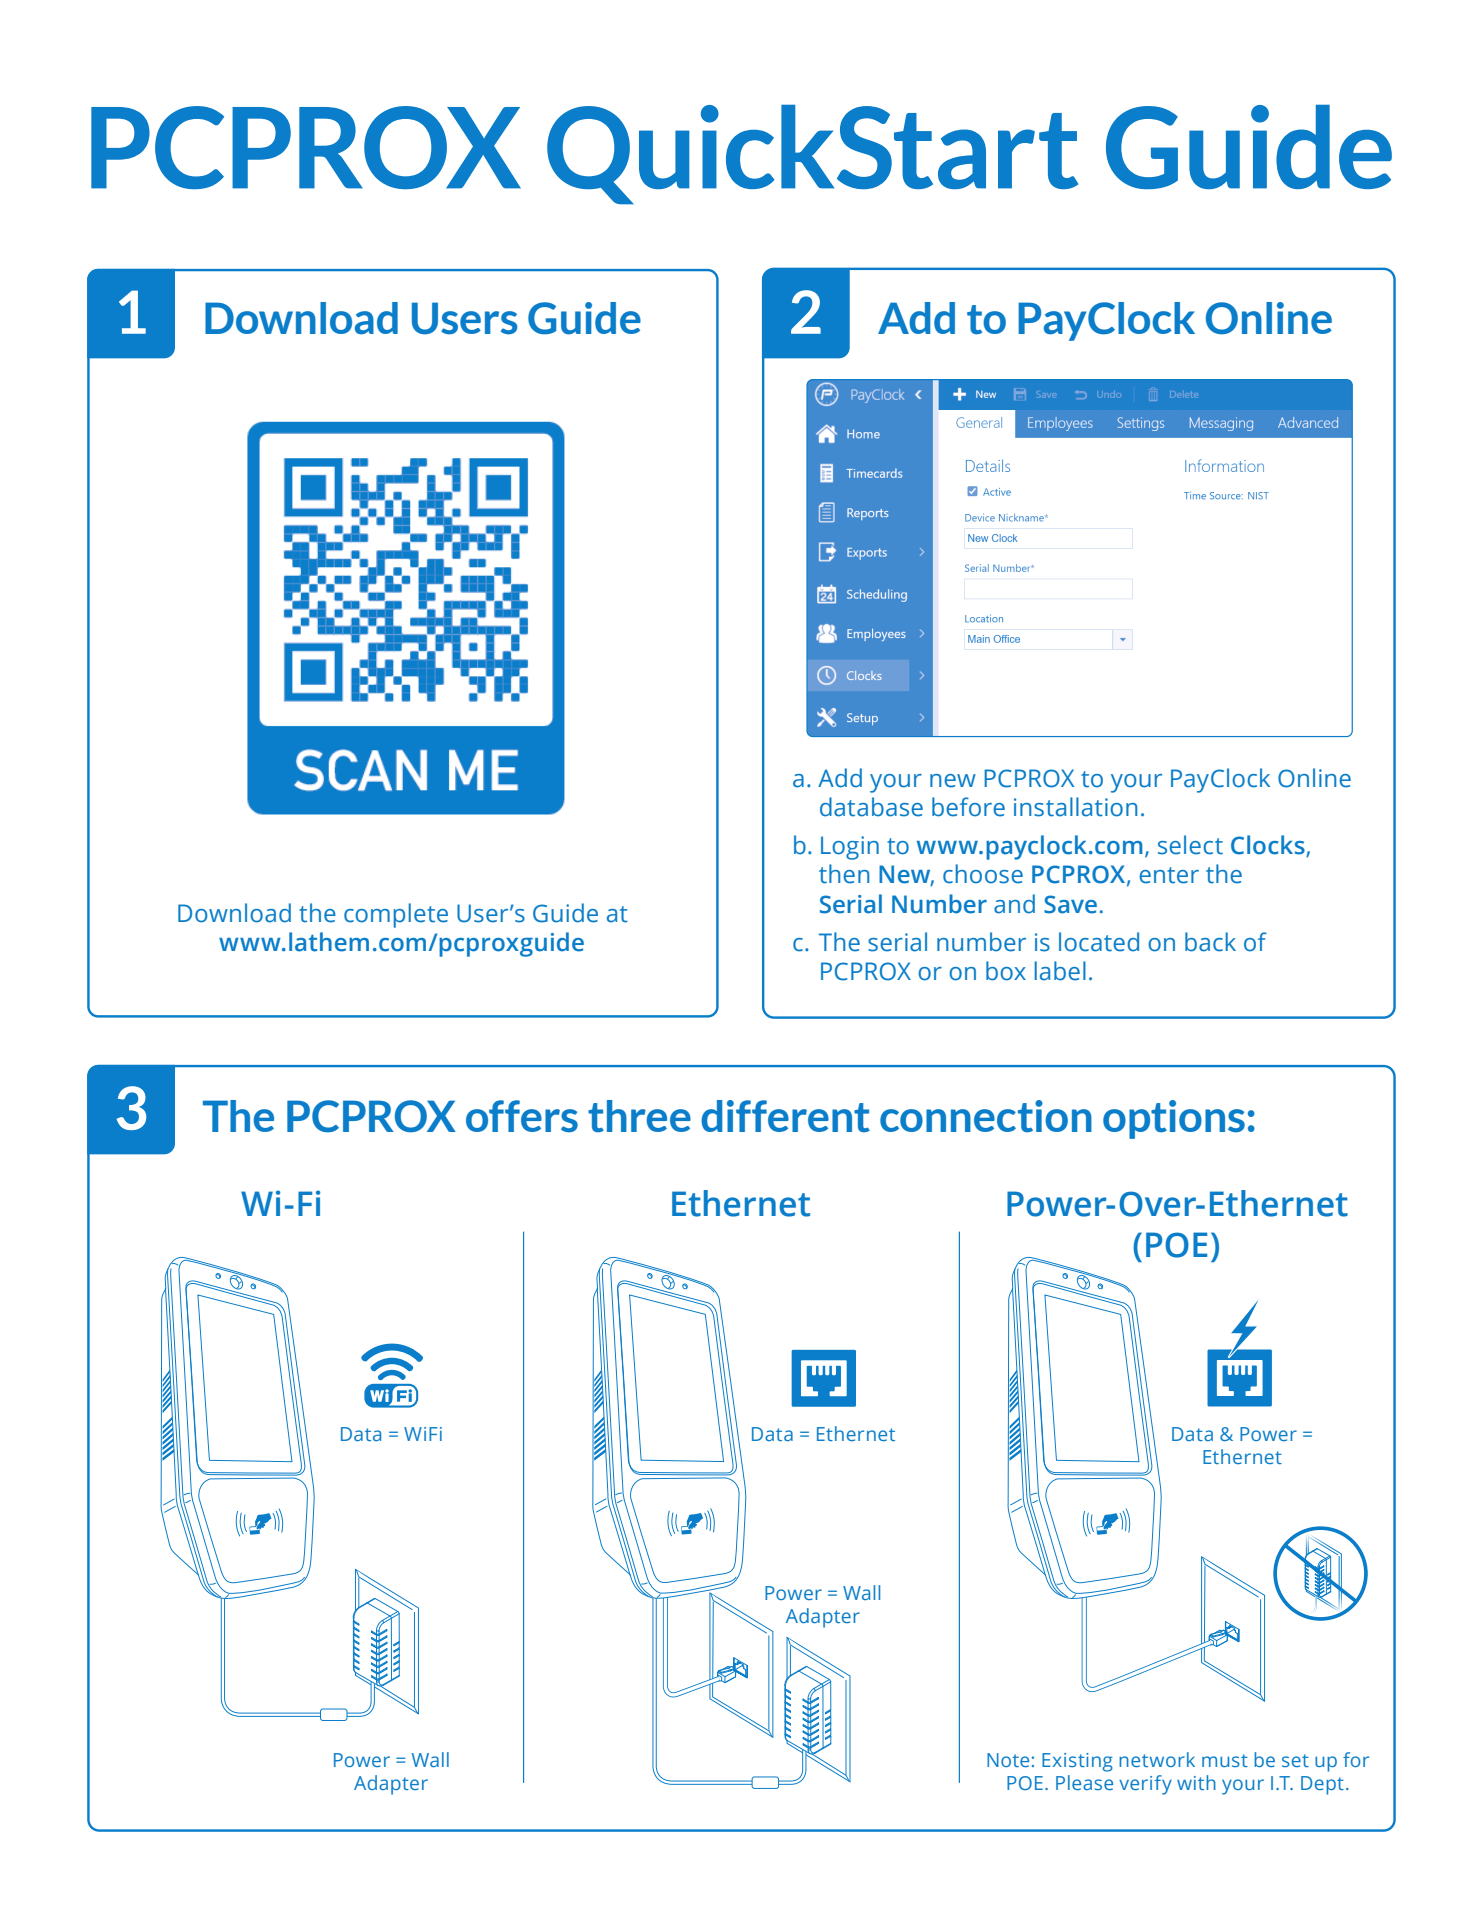 The image size is (1483, 1919). I want to click on Existing, so click(1077, 1762).
